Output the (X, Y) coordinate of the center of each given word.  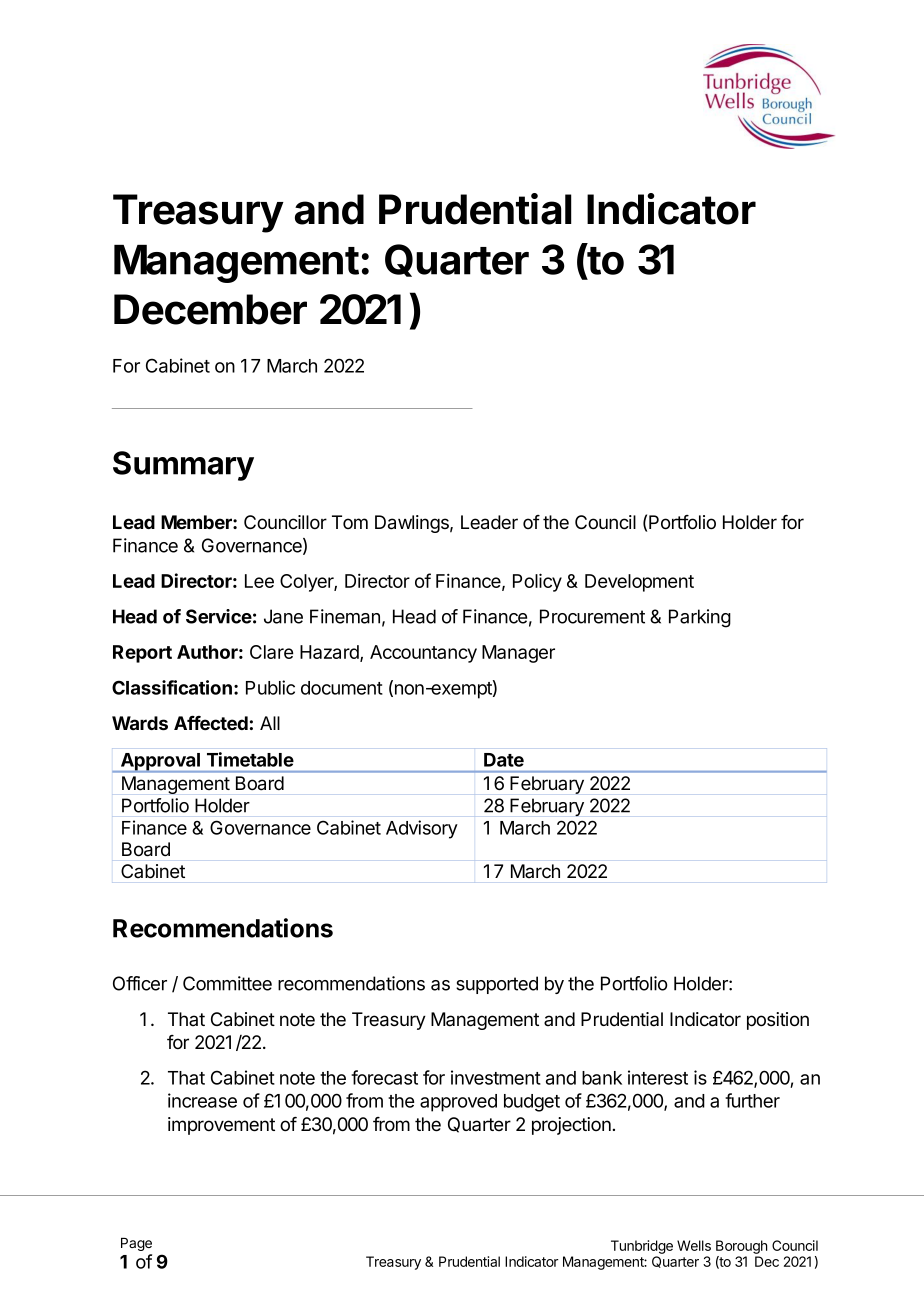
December (210, 309)
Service (219, 616)
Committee (227, 983)
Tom (350, 522)
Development (639, 583)
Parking (700, 618)
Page (136, 1244)
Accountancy (423, 654)
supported (497, 985)
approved (458, 1103)
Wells (694, 1245)
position (778, 1021)
